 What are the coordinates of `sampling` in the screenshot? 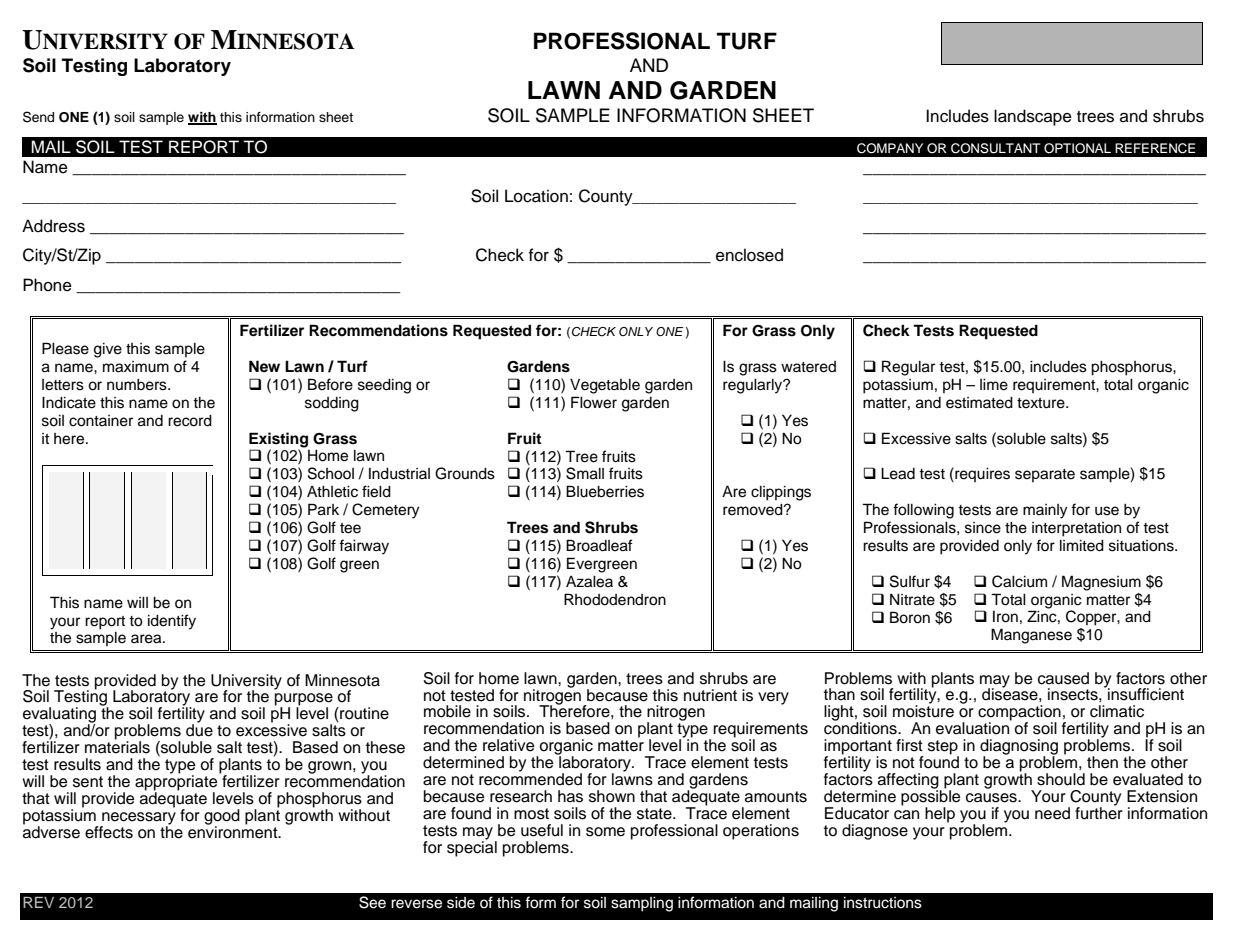 It's located at (642, 904).
